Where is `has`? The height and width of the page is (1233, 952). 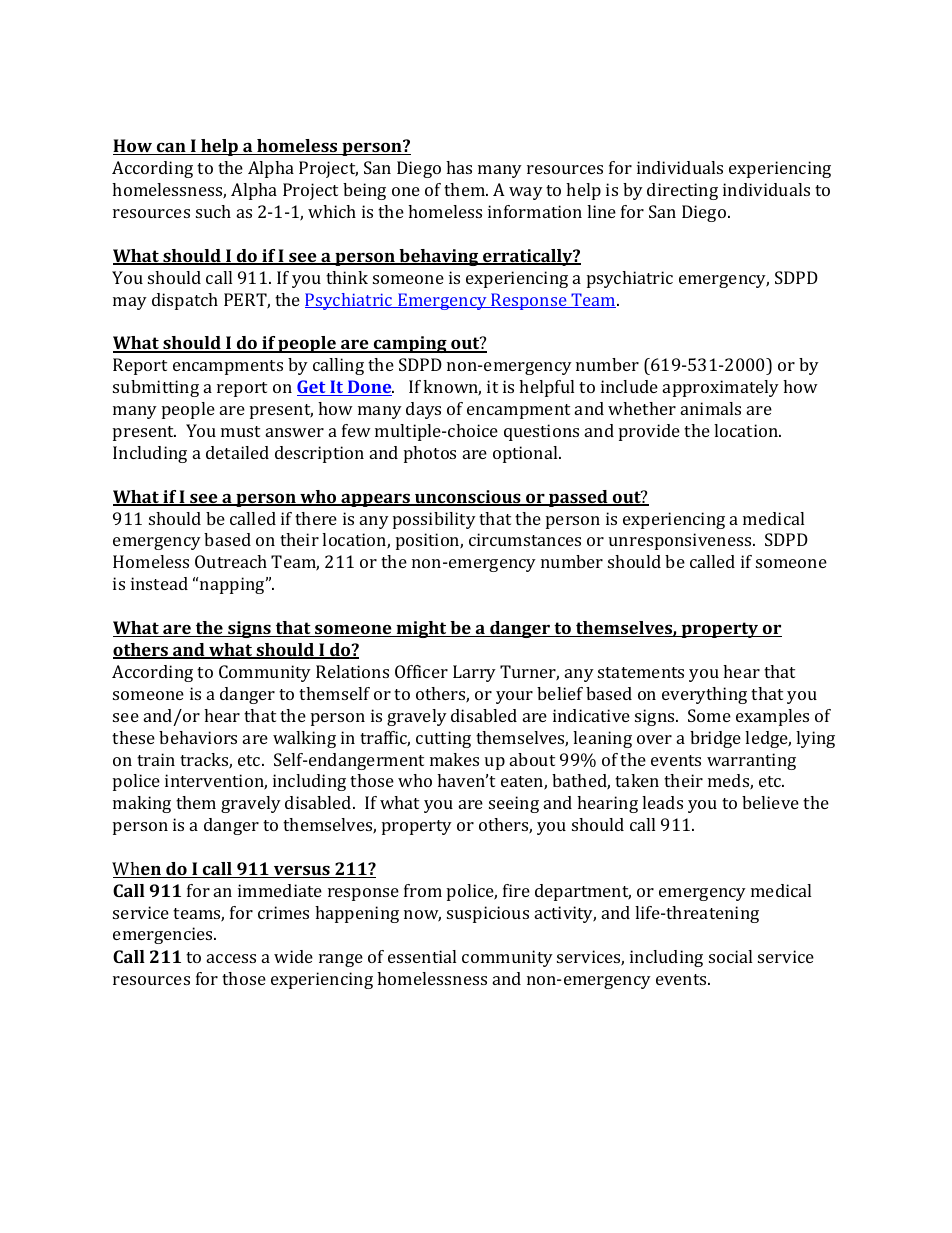
has is located at coordinates (459, 167).
